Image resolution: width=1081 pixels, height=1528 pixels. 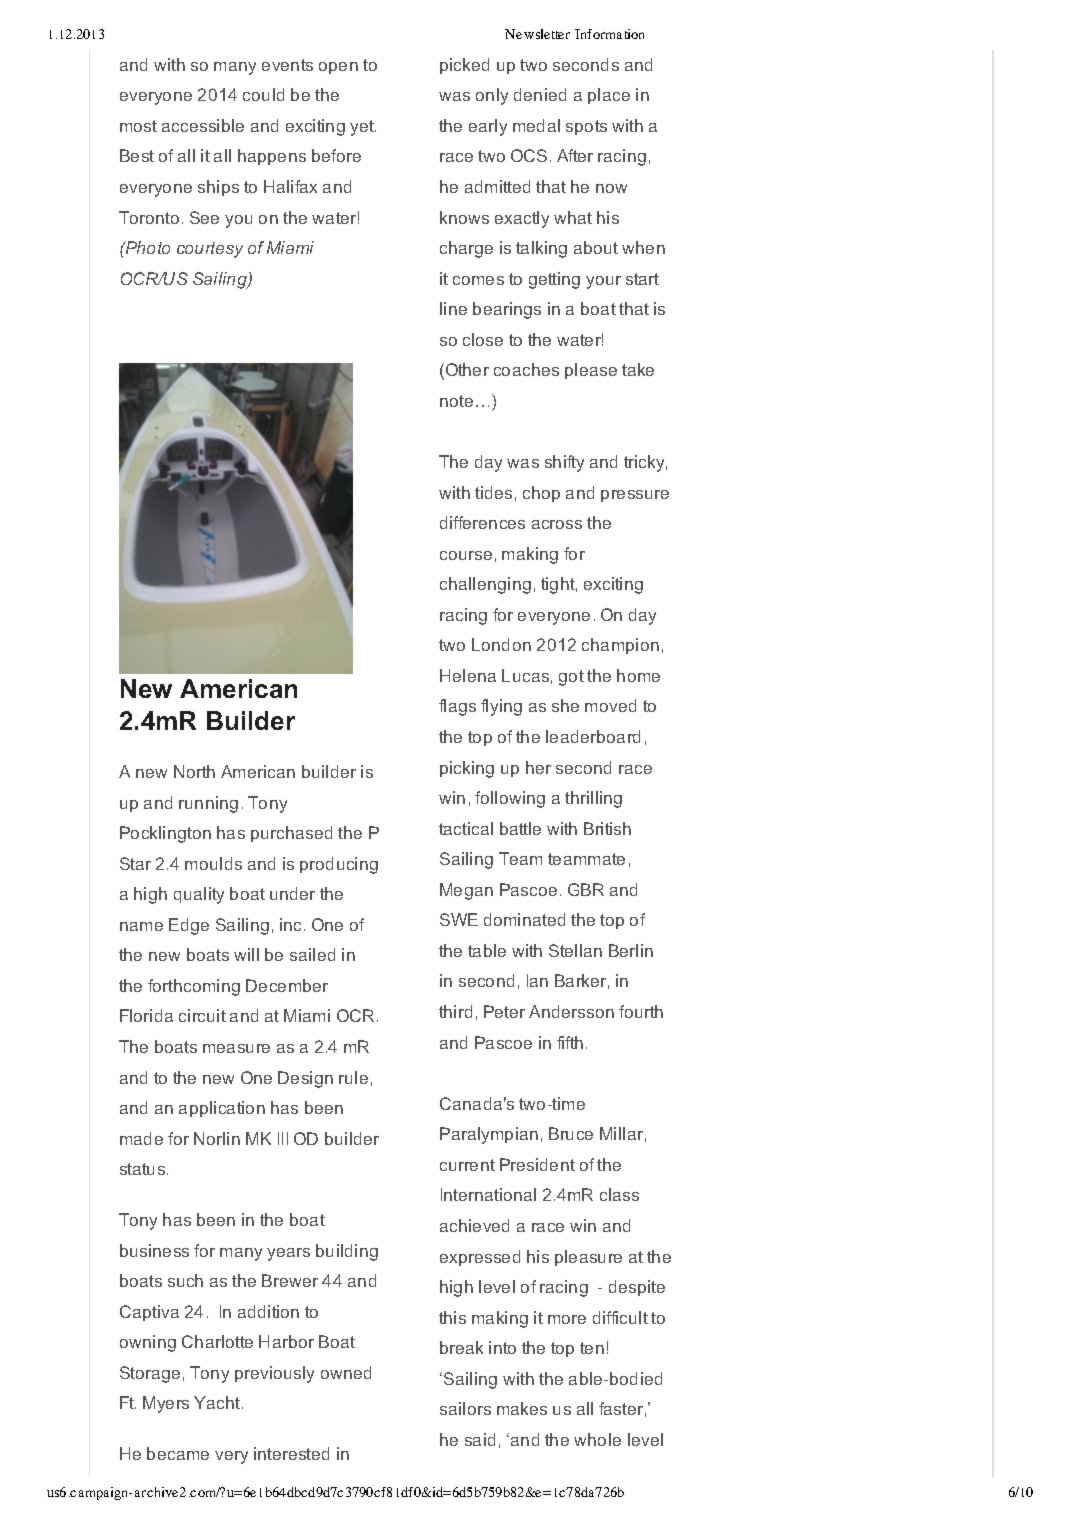 What do you see at coordinates (363, 128) in the page?
I see `yet` at bounding box center [363, 128].
